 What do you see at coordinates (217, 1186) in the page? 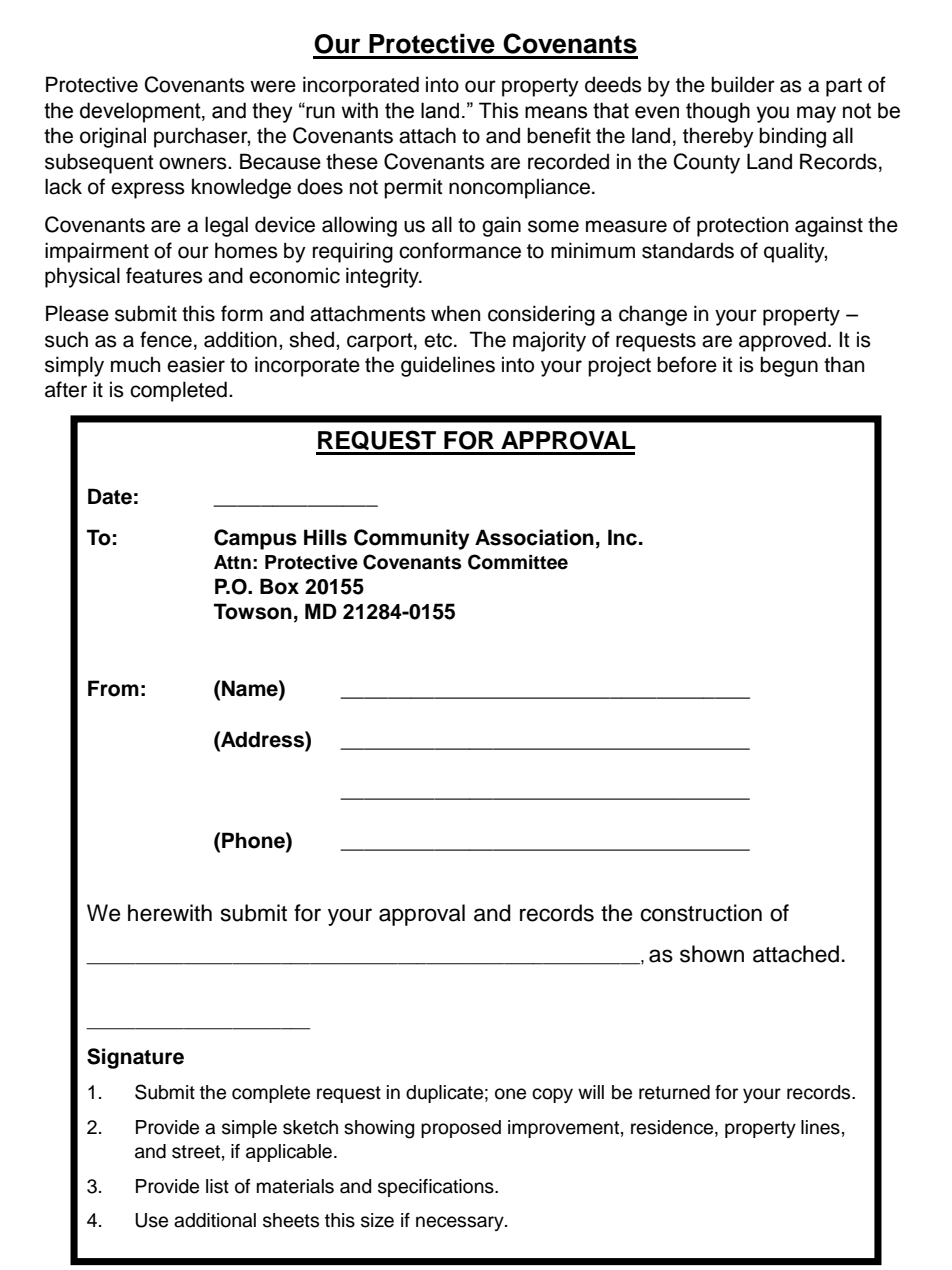
I see `list` at bounding box center [217, 1186].
